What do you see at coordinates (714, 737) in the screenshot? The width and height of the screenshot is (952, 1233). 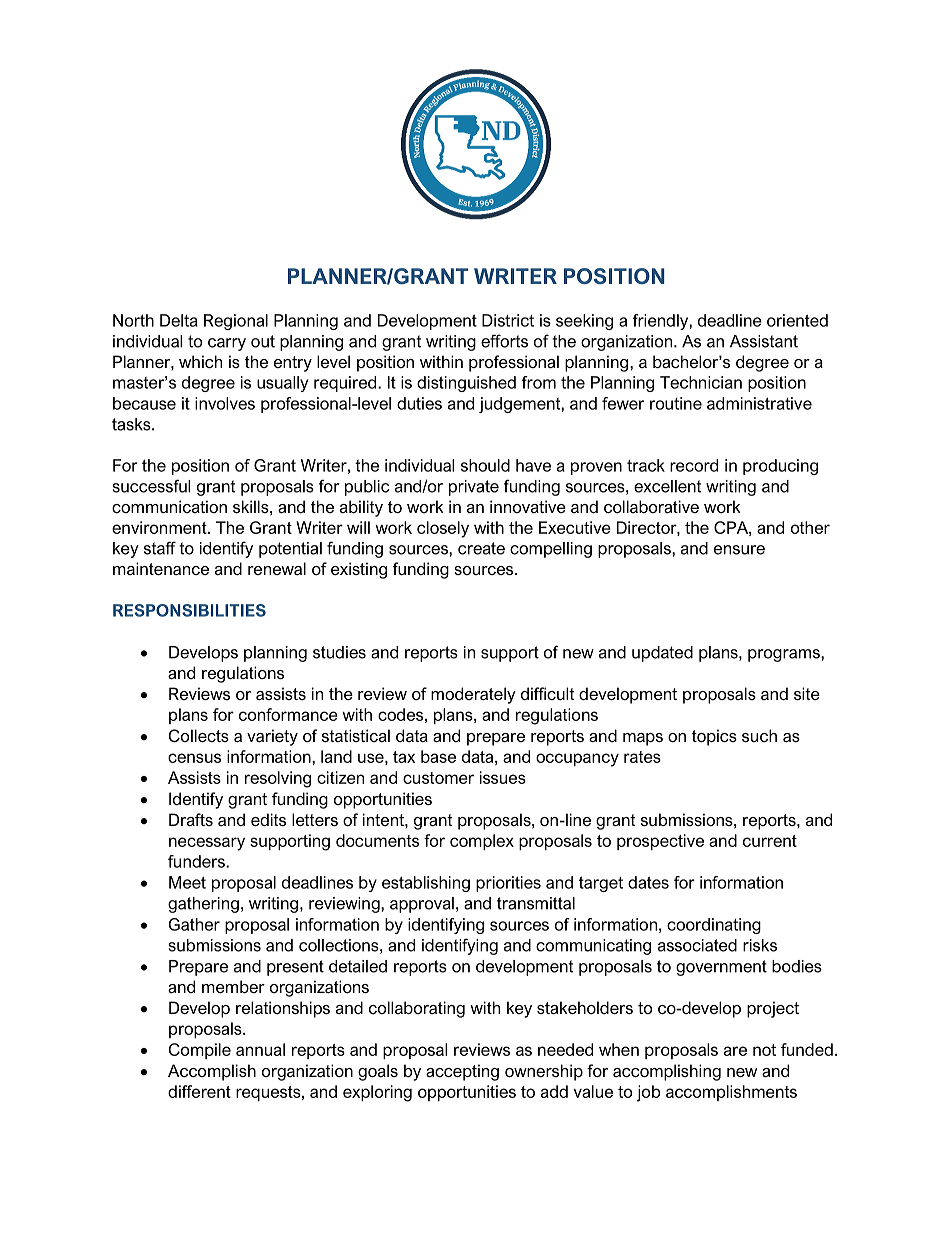 I see `topics` at bounding box center [714, 737].
